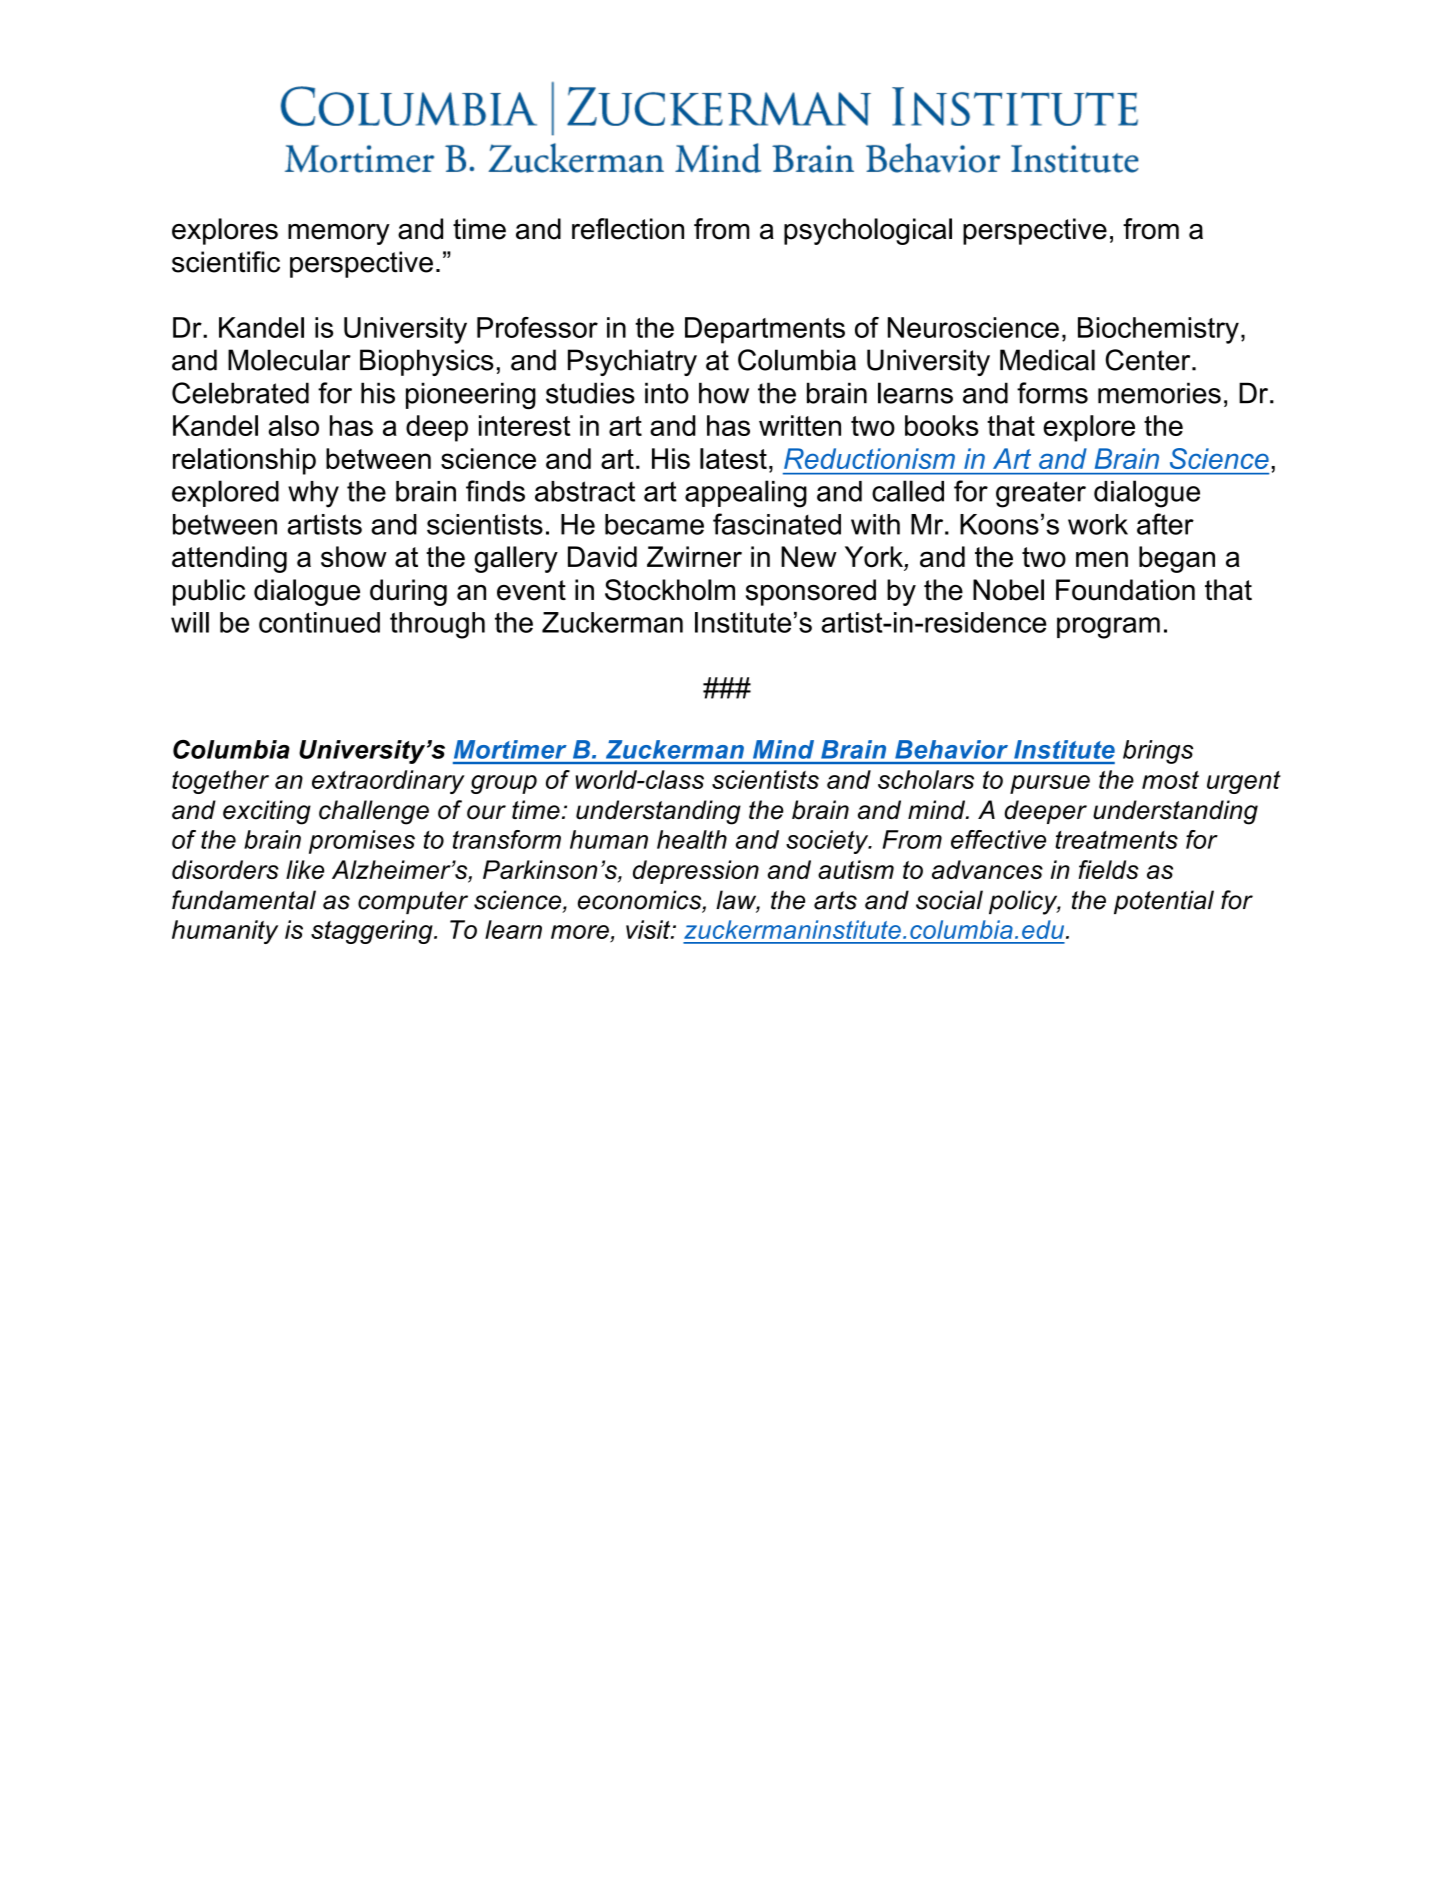 The image size is (1454, 1882). What do you see at coordinates (313, 494) in the screenshot?
I see `why` at bounding box center [313, 494].
